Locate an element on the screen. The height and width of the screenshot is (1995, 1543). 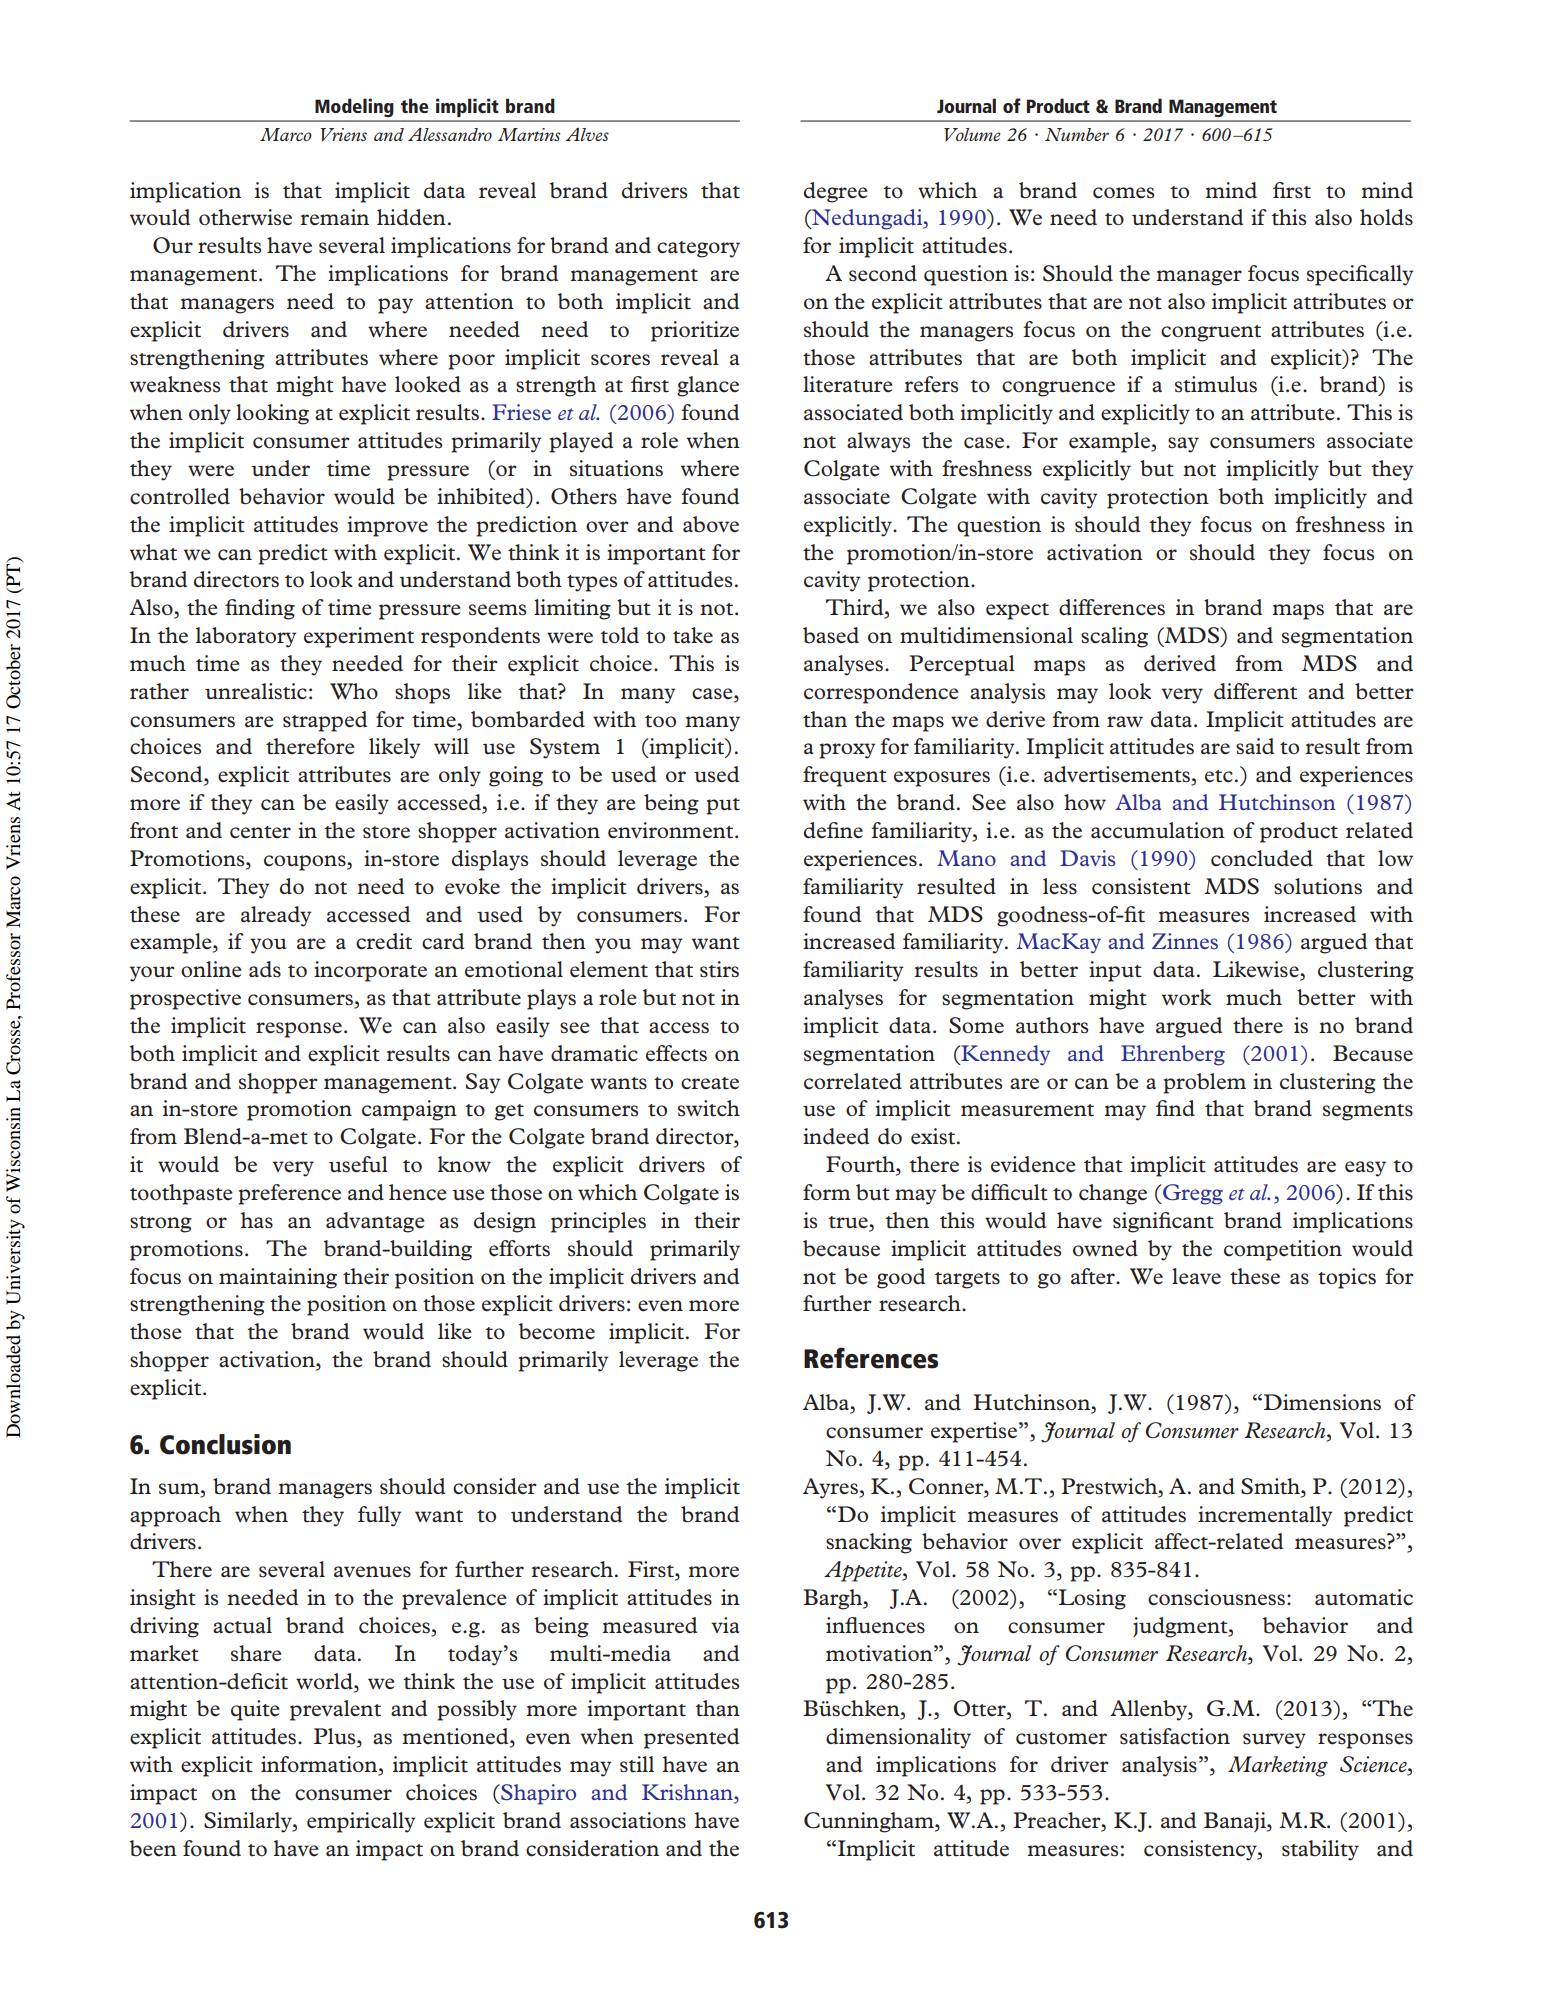
remain is located at coordinates (334, 217).
